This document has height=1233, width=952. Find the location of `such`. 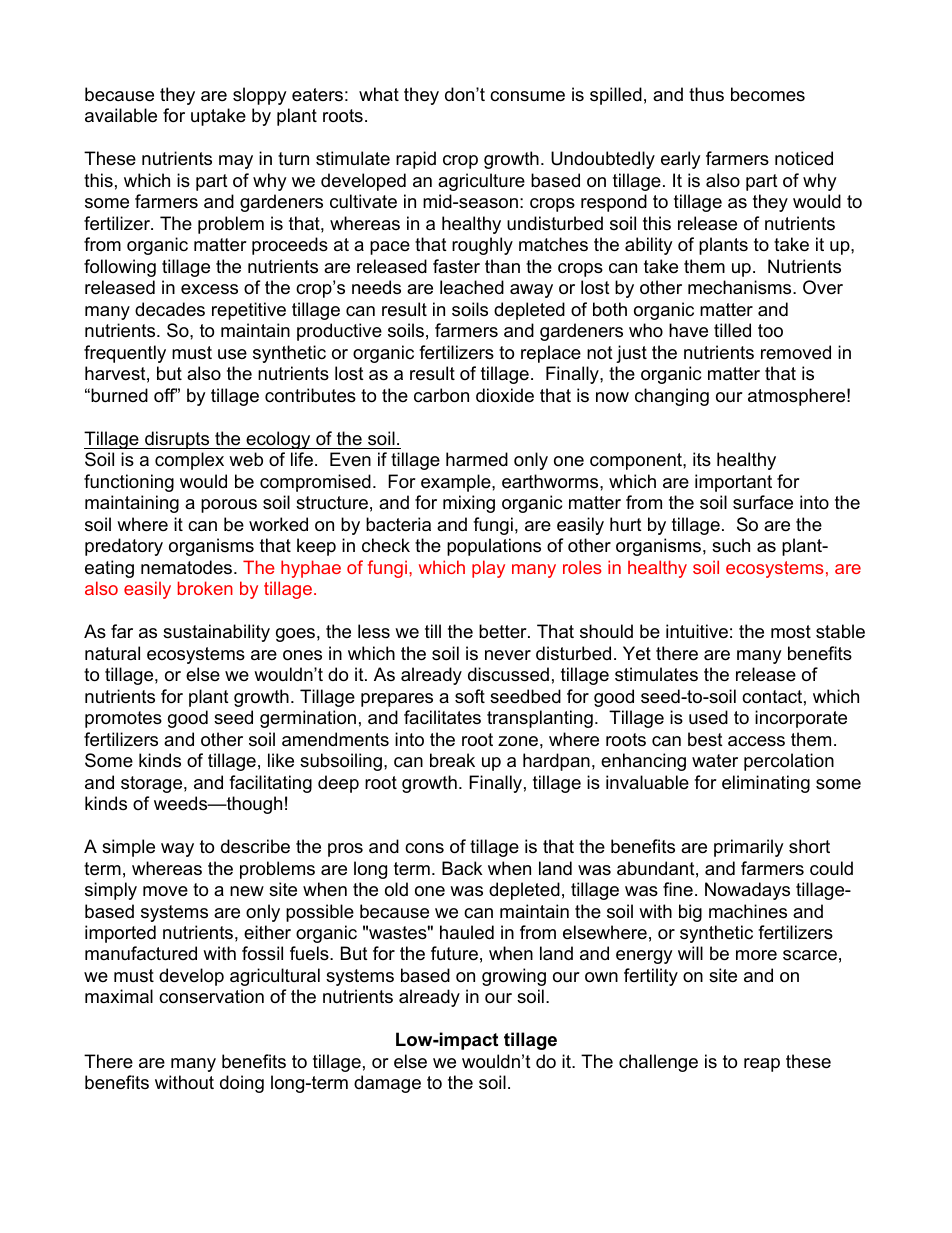

such is located at coordinates (731, 545).
